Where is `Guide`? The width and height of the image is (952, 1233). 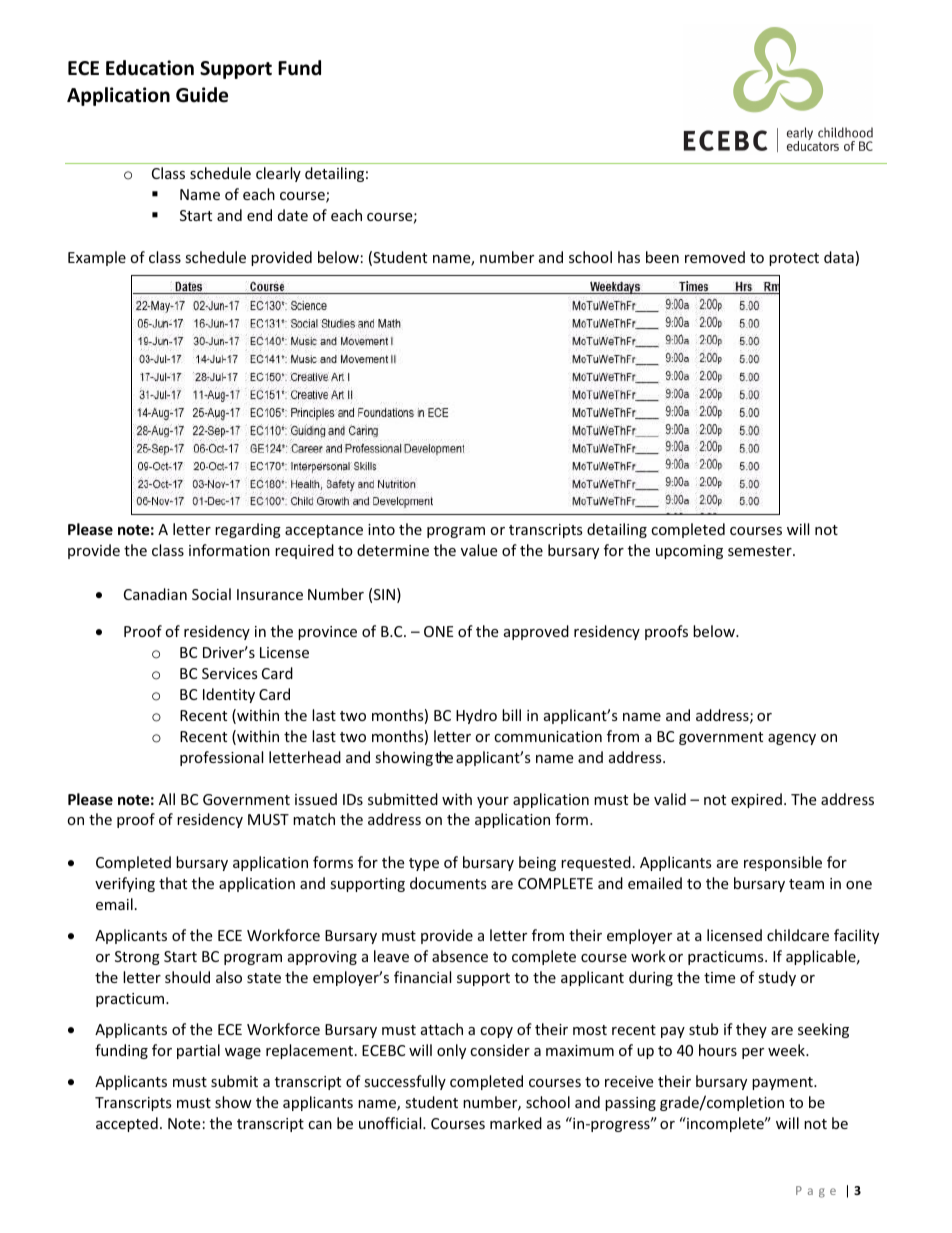
Guide is located at coordinates (202, 95).
